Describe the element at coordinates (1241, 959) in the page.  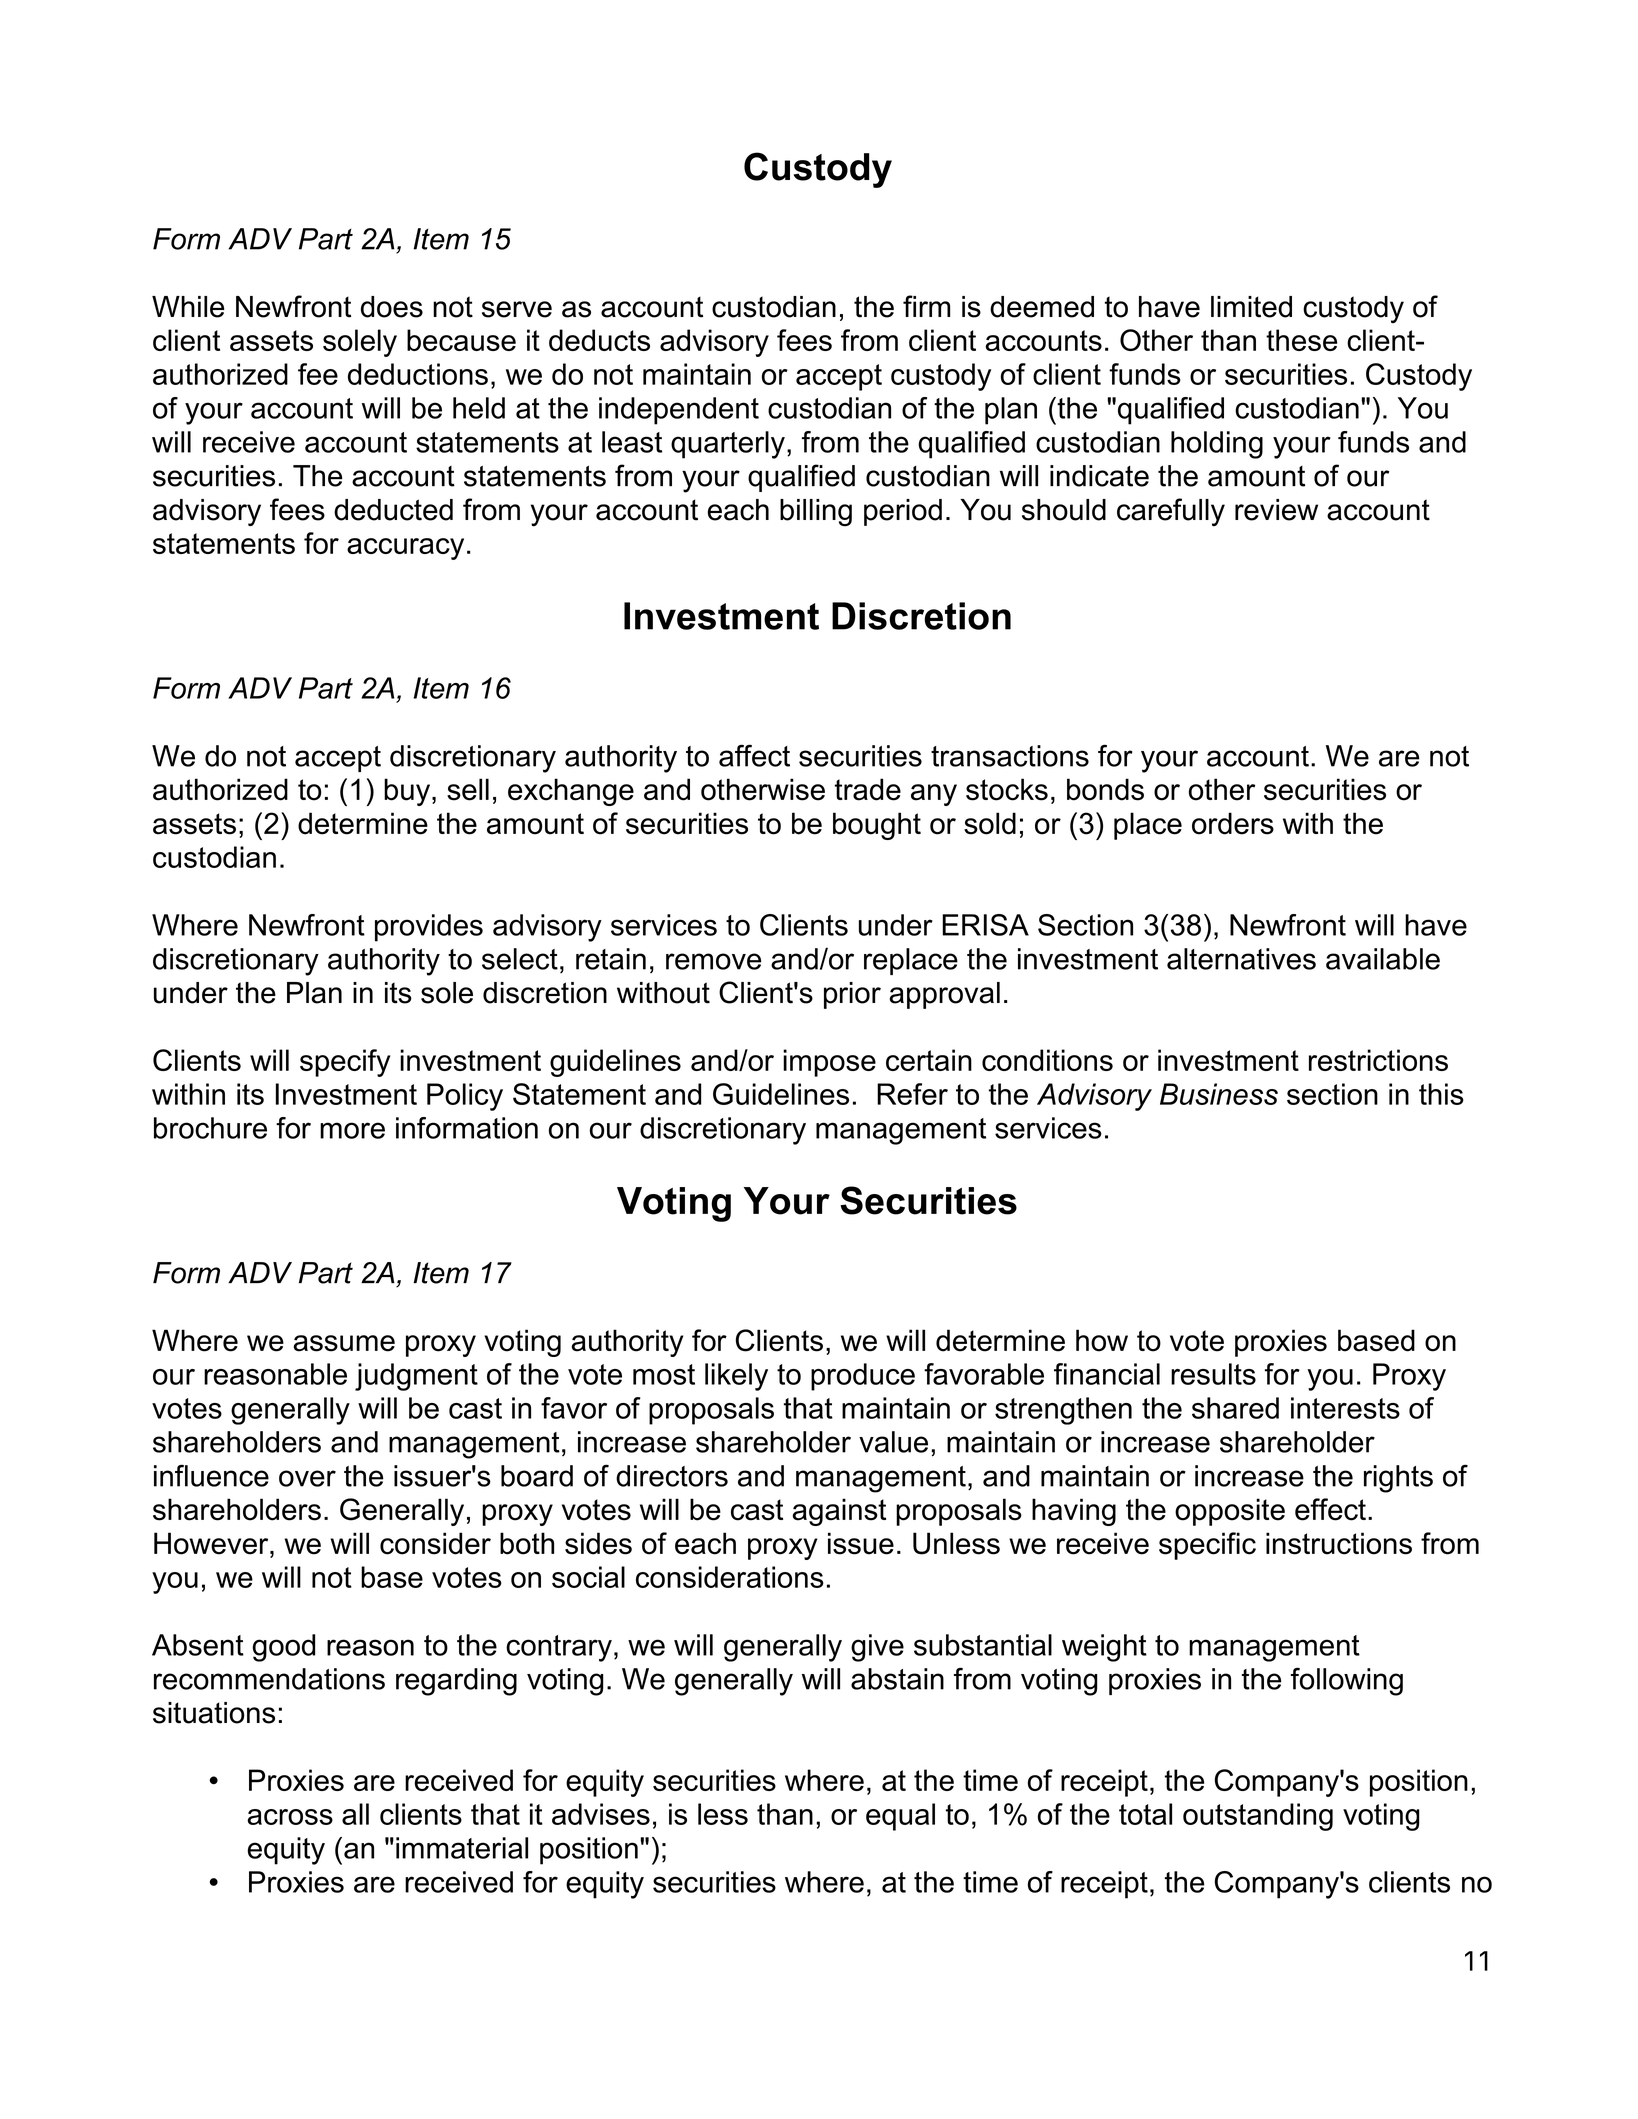
I see `alternatives` at that location.
